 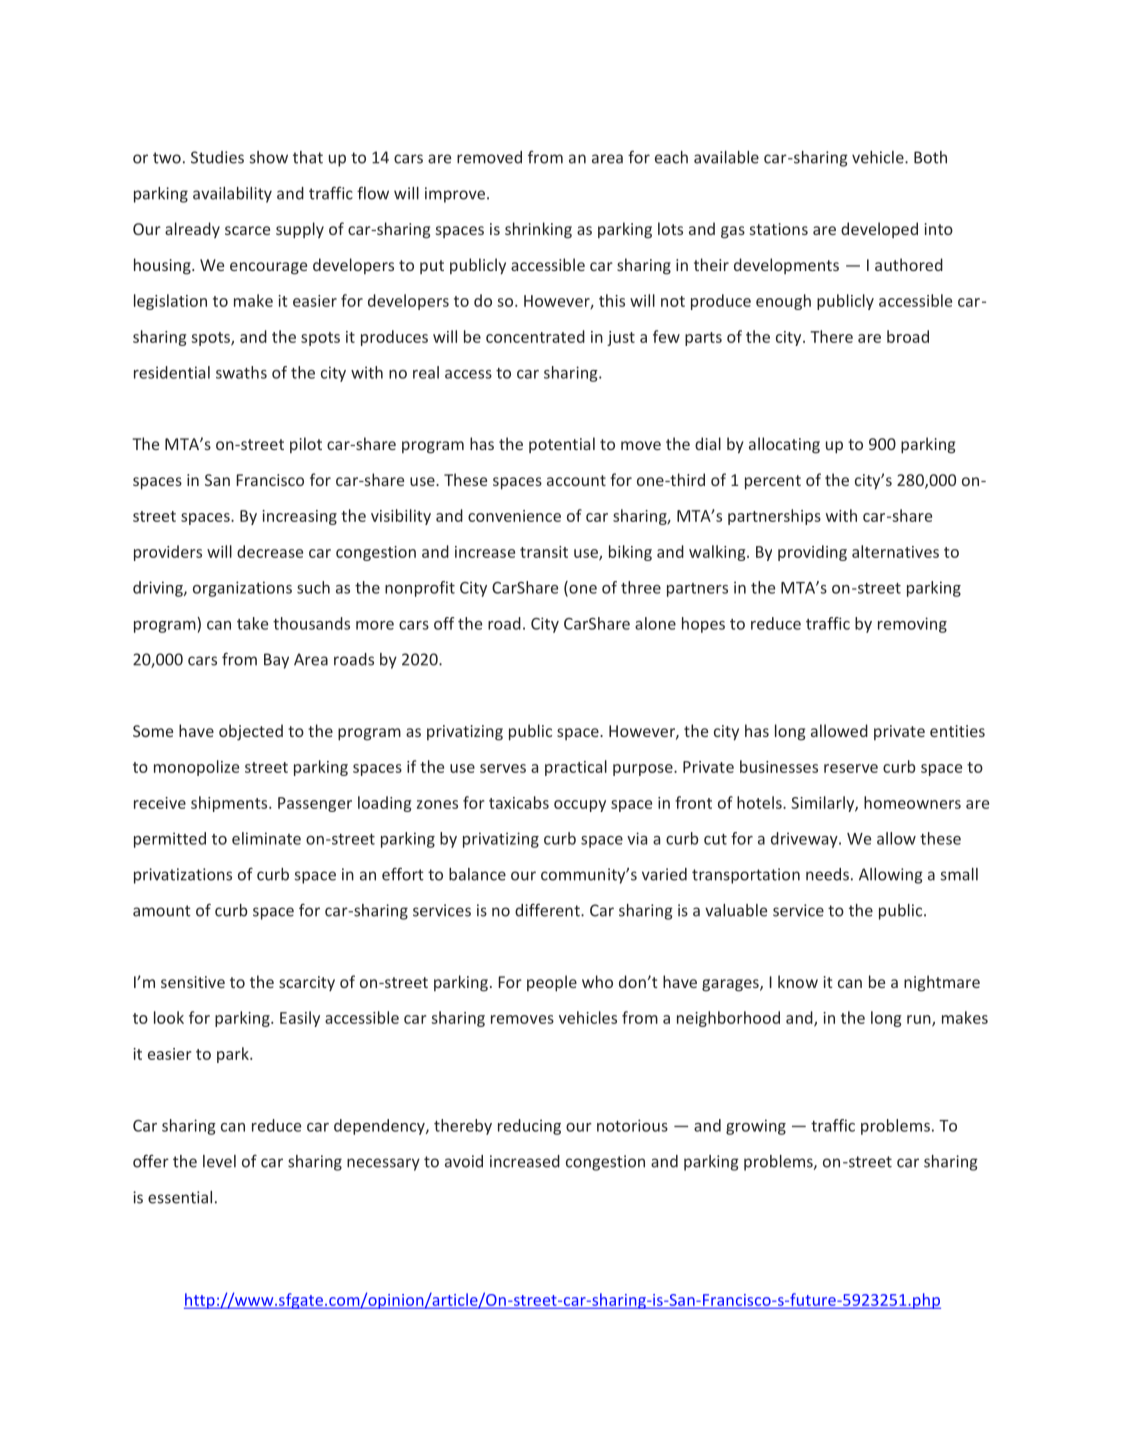 I want to click on availability, so click(x=232, y=195).
